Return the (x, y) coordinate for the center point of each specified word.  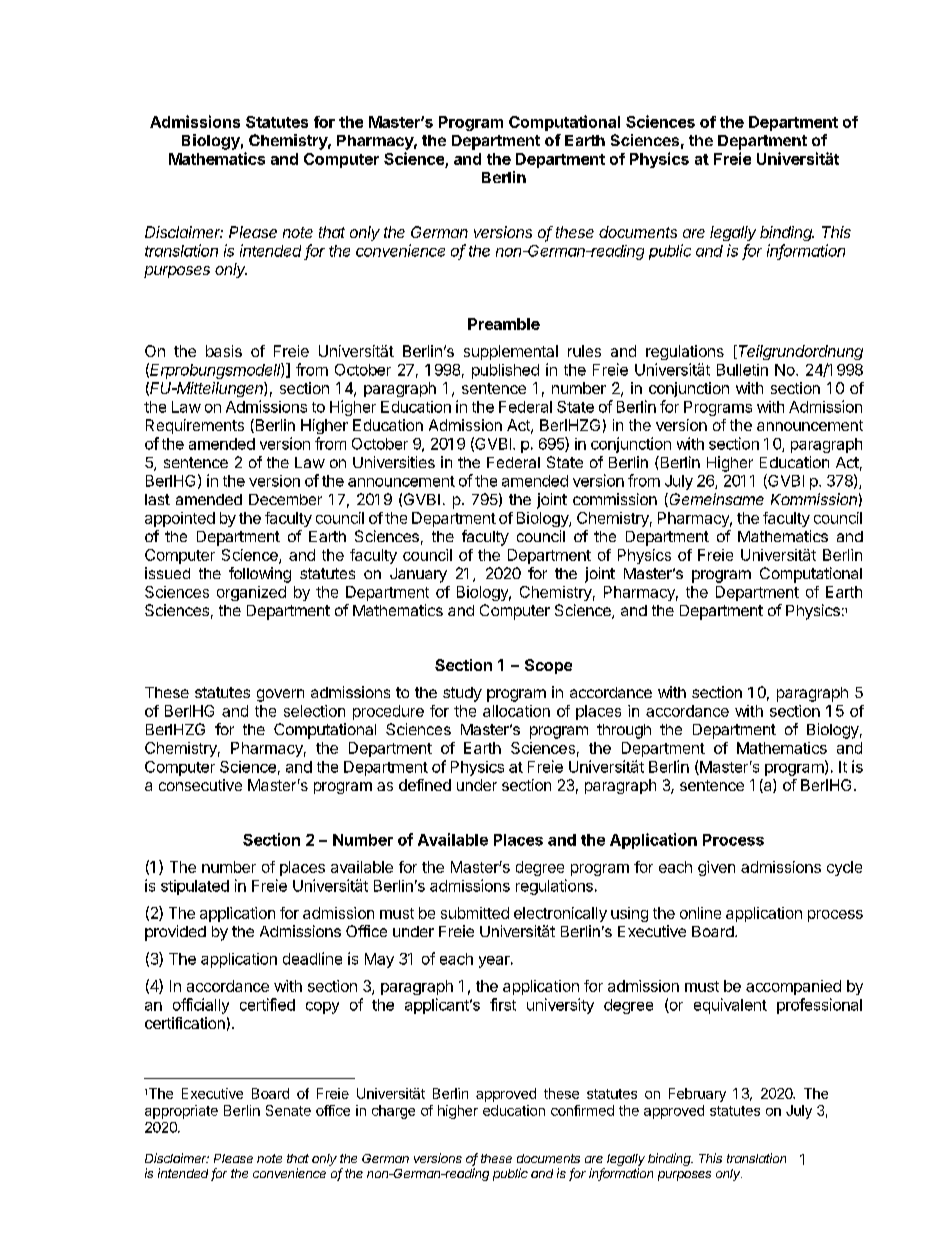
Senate (288, 1110)
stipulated (195, 887)
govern (280, 695)
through (624, 731)
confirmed (582, 1110)
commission (615, 499)
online (700, 913)
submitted (475, 913)
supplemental (511, 352)
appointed (180, 519)
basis (224, 351)
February (697, 1095)
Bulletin (742, 370)
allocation (516, 711)
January (418, 575)
